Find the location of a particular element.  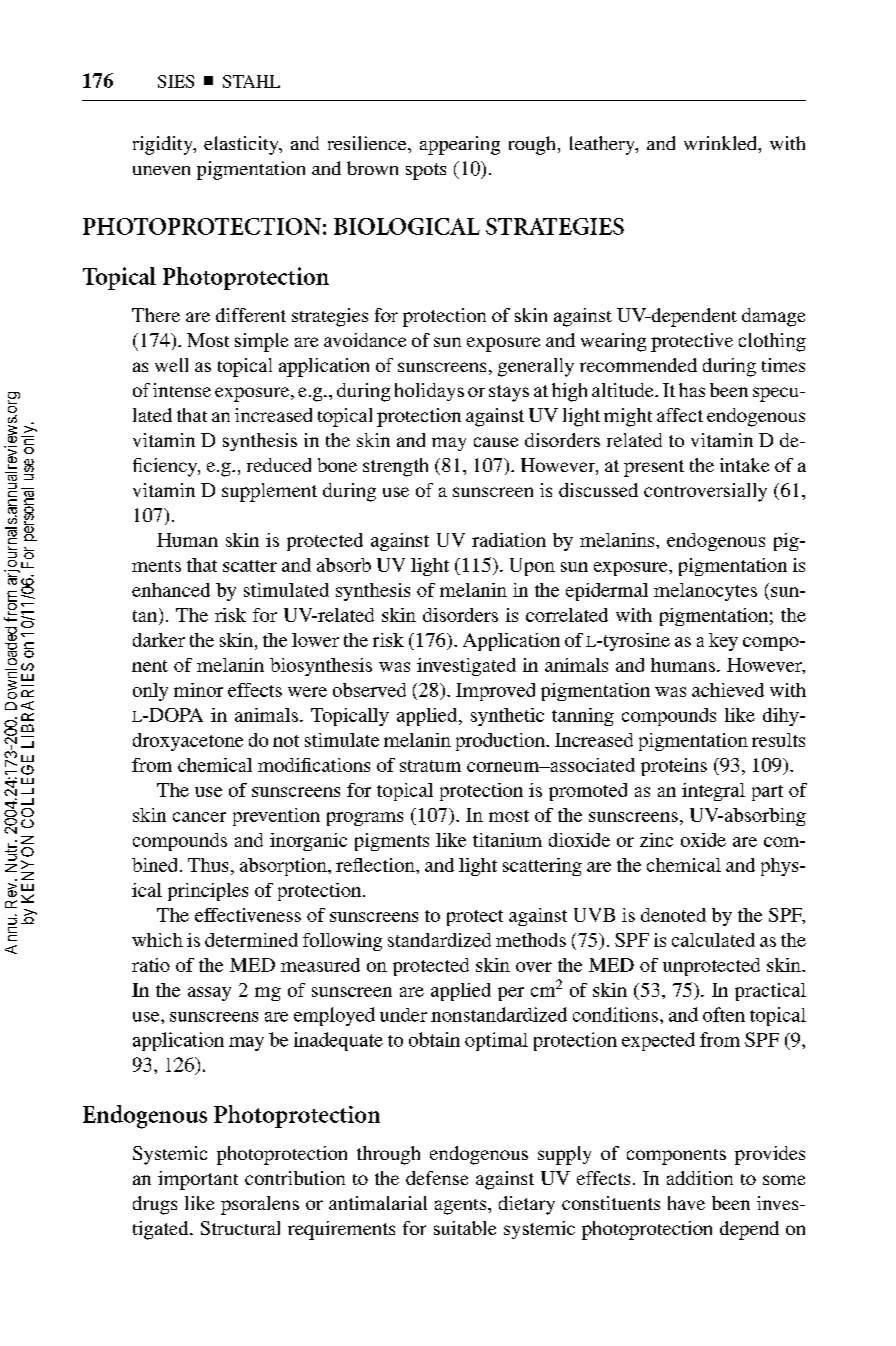

addition is located at coordinates (700, 1178).
